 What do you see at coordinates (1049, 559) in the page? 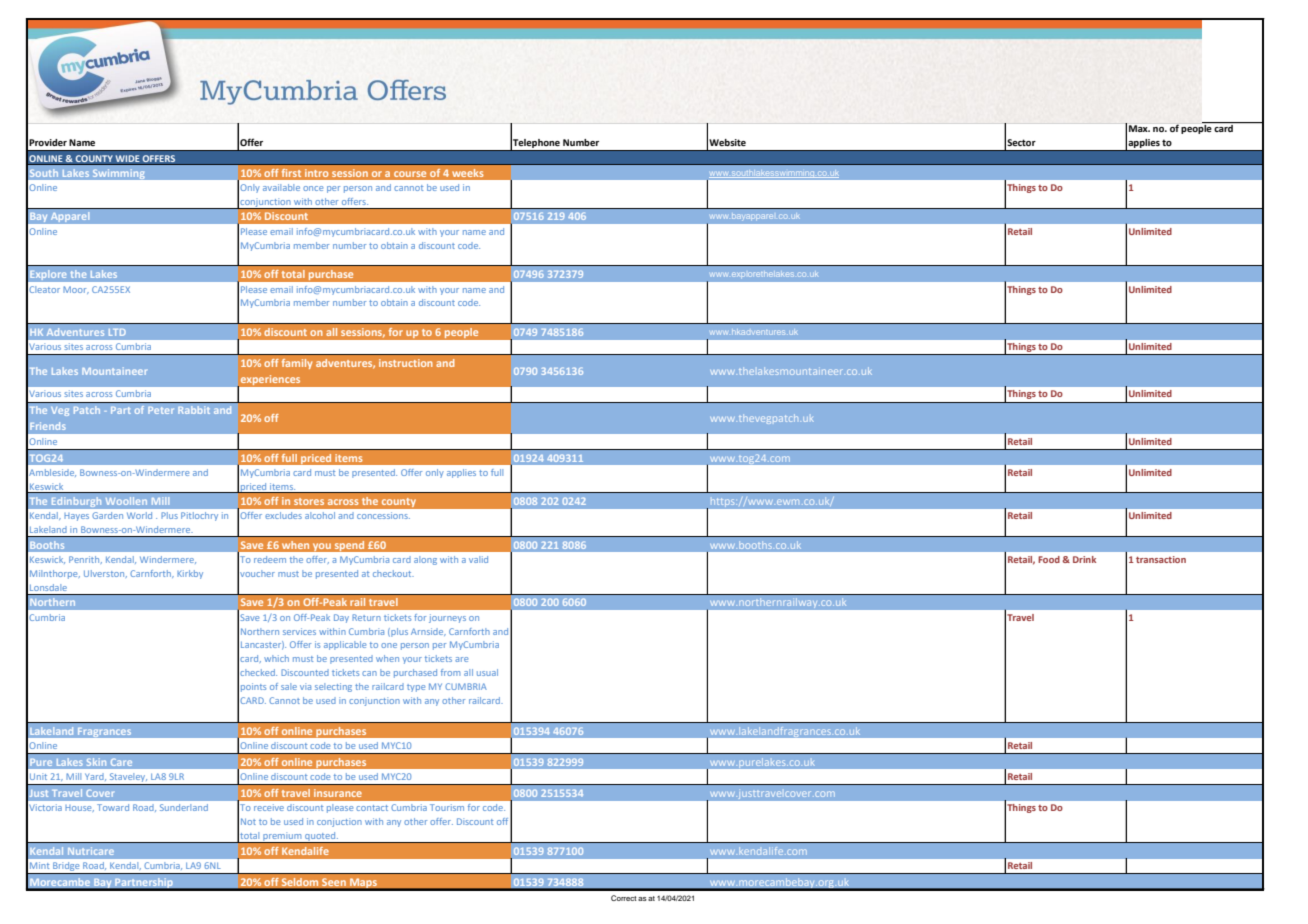
I see `Food` at bounding box center [1049, 559].
